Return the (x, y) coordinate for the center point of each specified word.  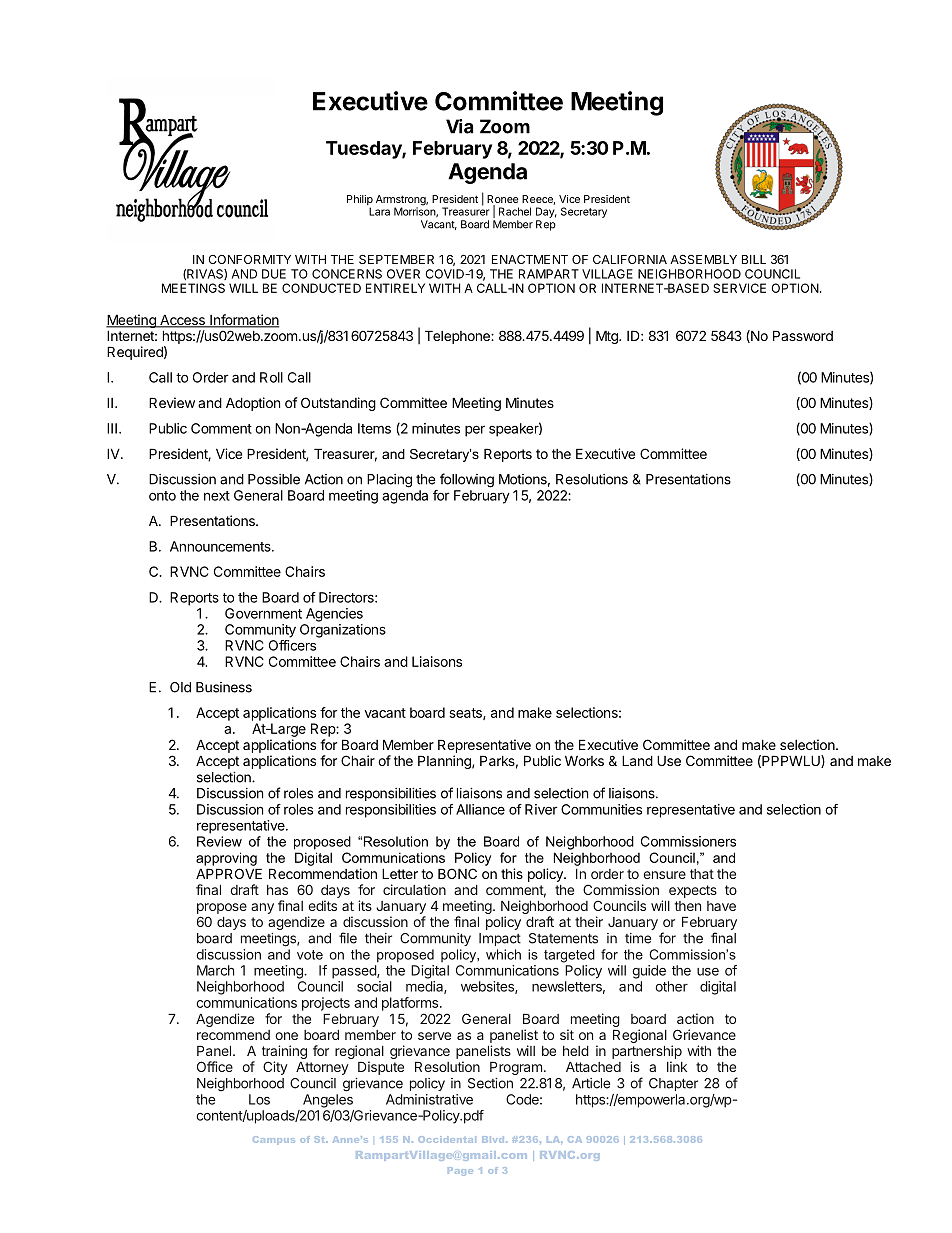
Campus (274, 1140)
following (467, 480)
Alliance (480, 809)
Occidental (447, 1139)
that (702, 874)
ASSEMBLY (703, 259)
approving (226, 859)
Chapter (673, 1084)
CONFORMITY (249, 259)
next (217, 496)
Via (459, 126)
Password (803, 335)
